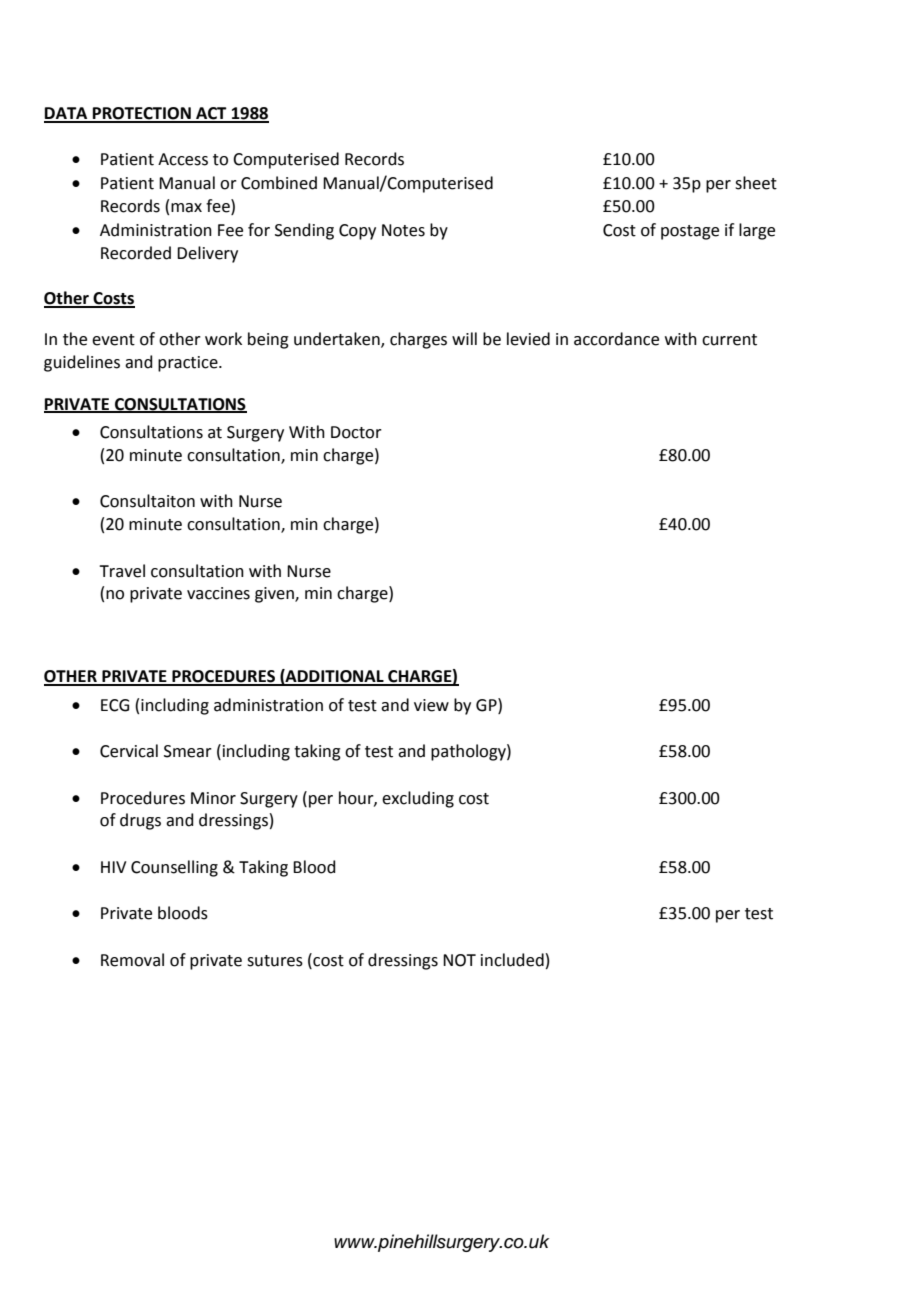 This image has height=1308, width=924. Describe the element at coordinates (403, 230) in the image. I see `Notes` at that location.
